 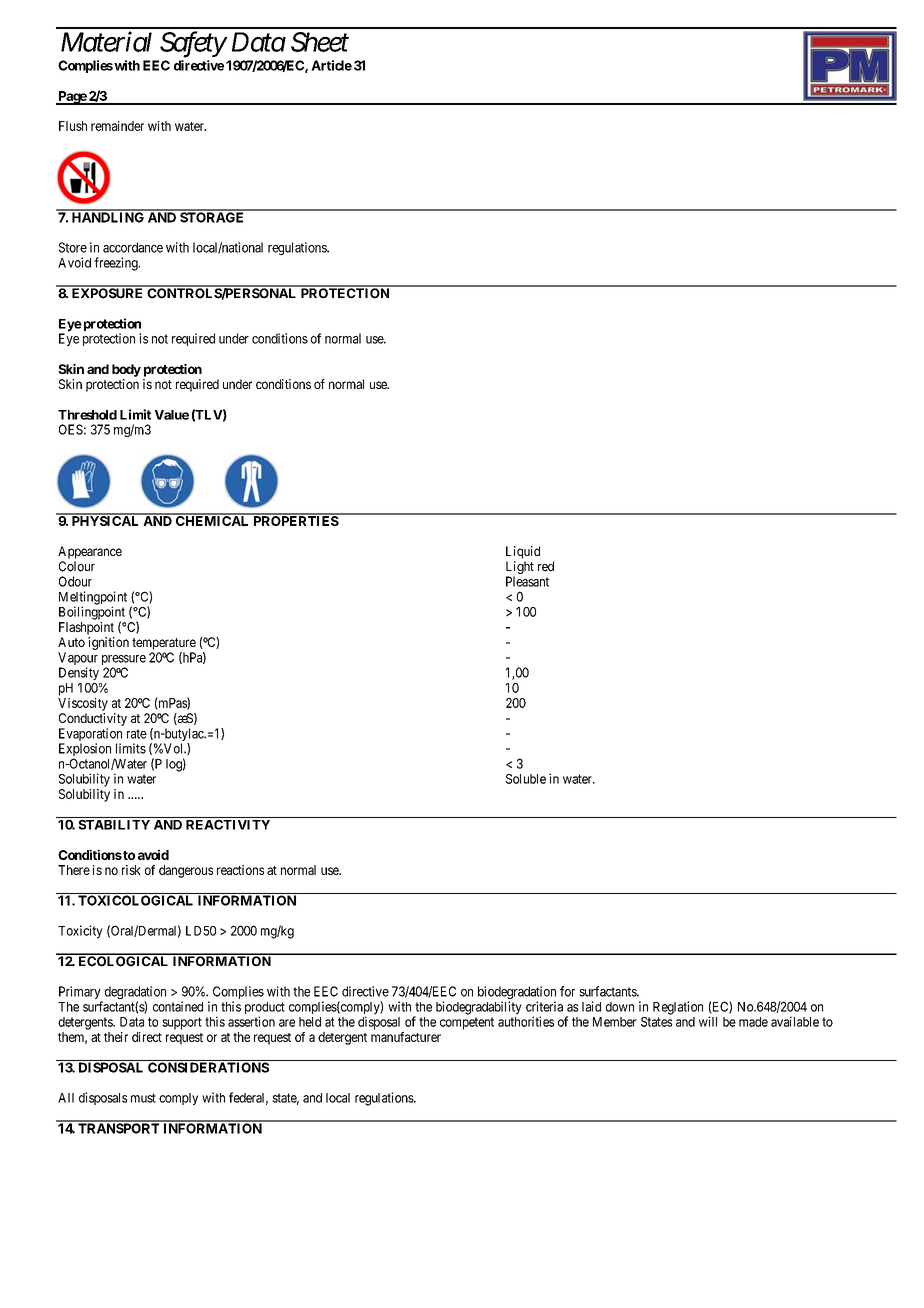 What do you see at coordinates (106, 41) in the document?
I see `Material` at bounding box center [106, 41].
